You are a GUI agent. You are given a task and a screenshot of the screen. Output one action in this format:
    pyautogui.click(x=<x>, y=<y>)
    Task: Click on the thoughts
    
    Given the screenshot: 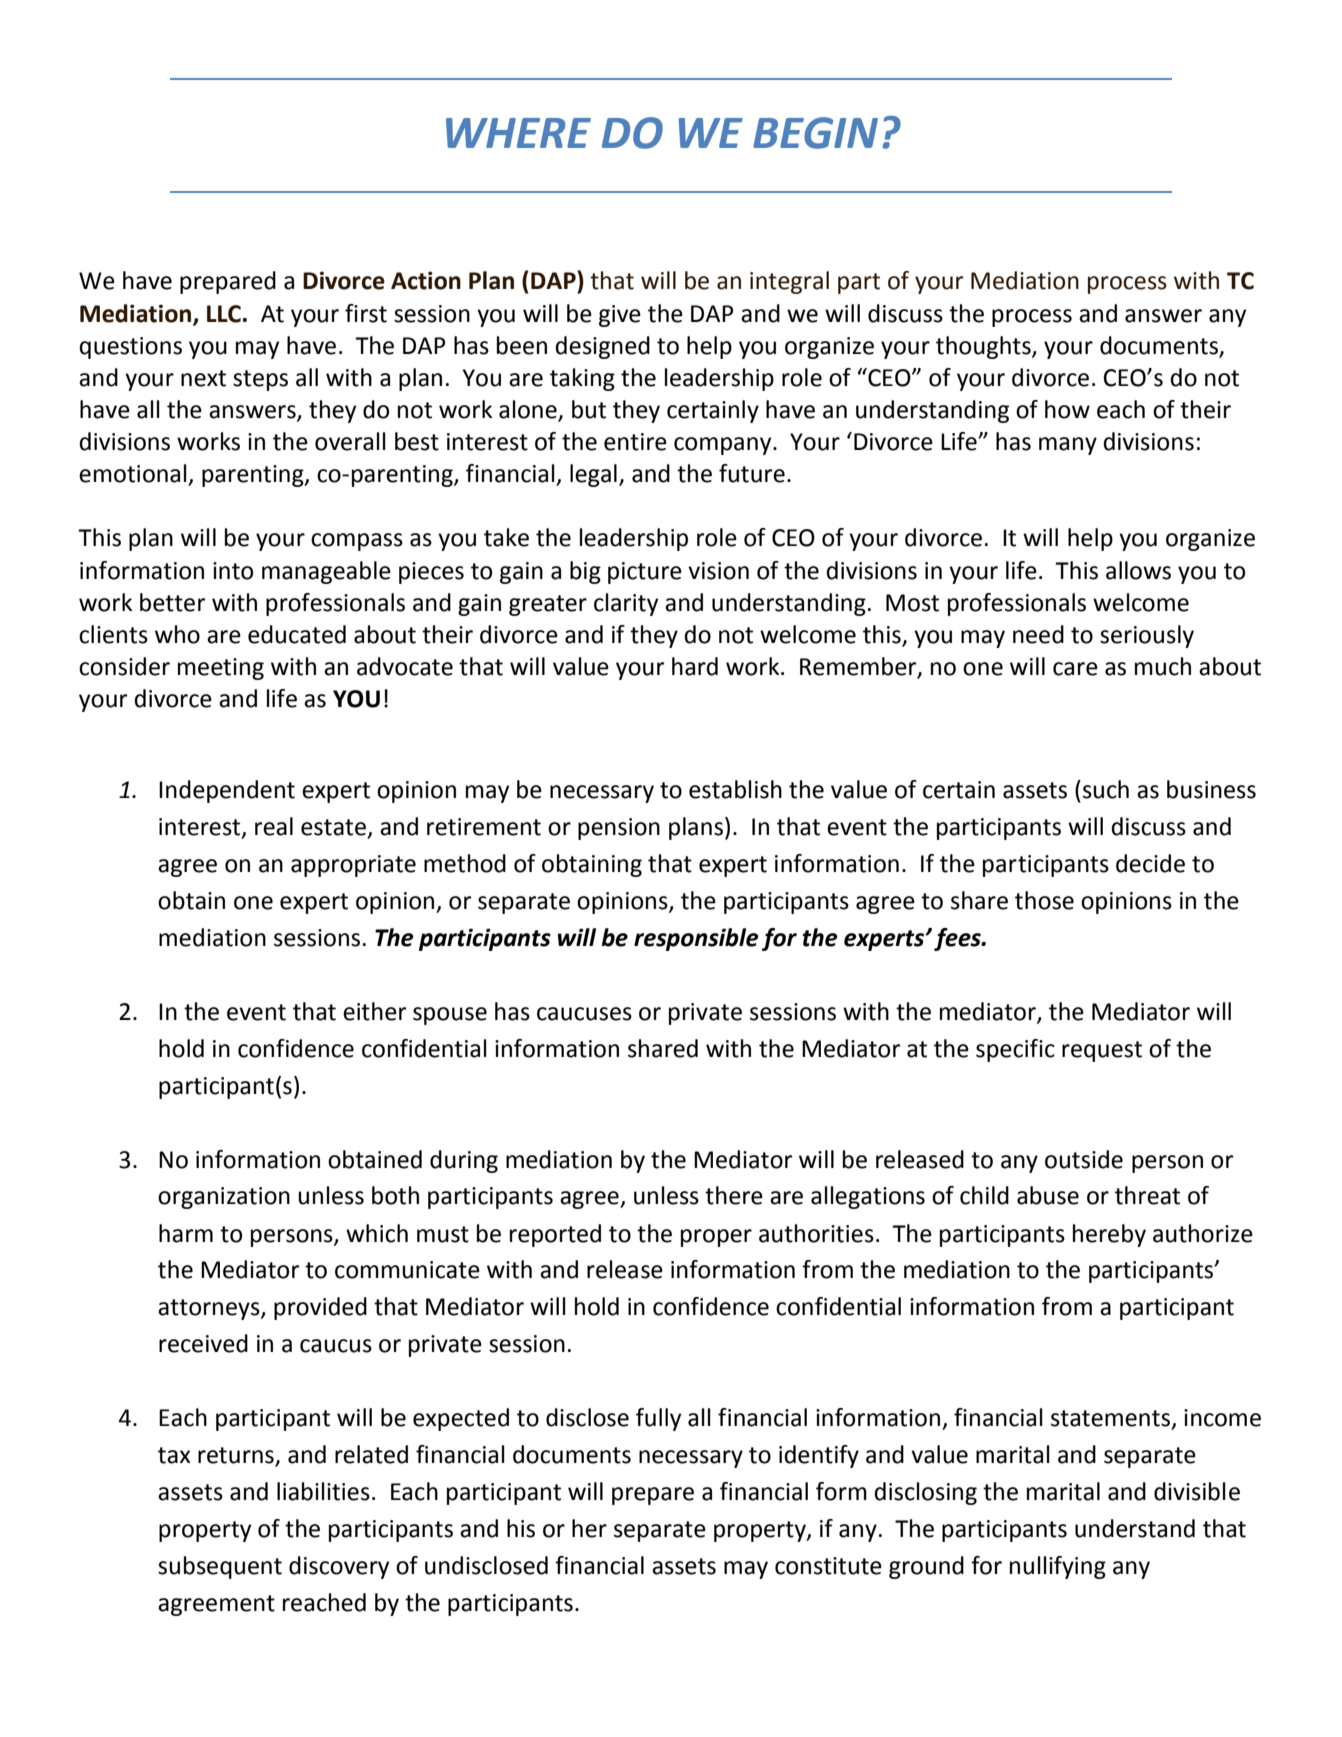 What is the action you would take?
    pyautogui.click(x=984, y=347)
